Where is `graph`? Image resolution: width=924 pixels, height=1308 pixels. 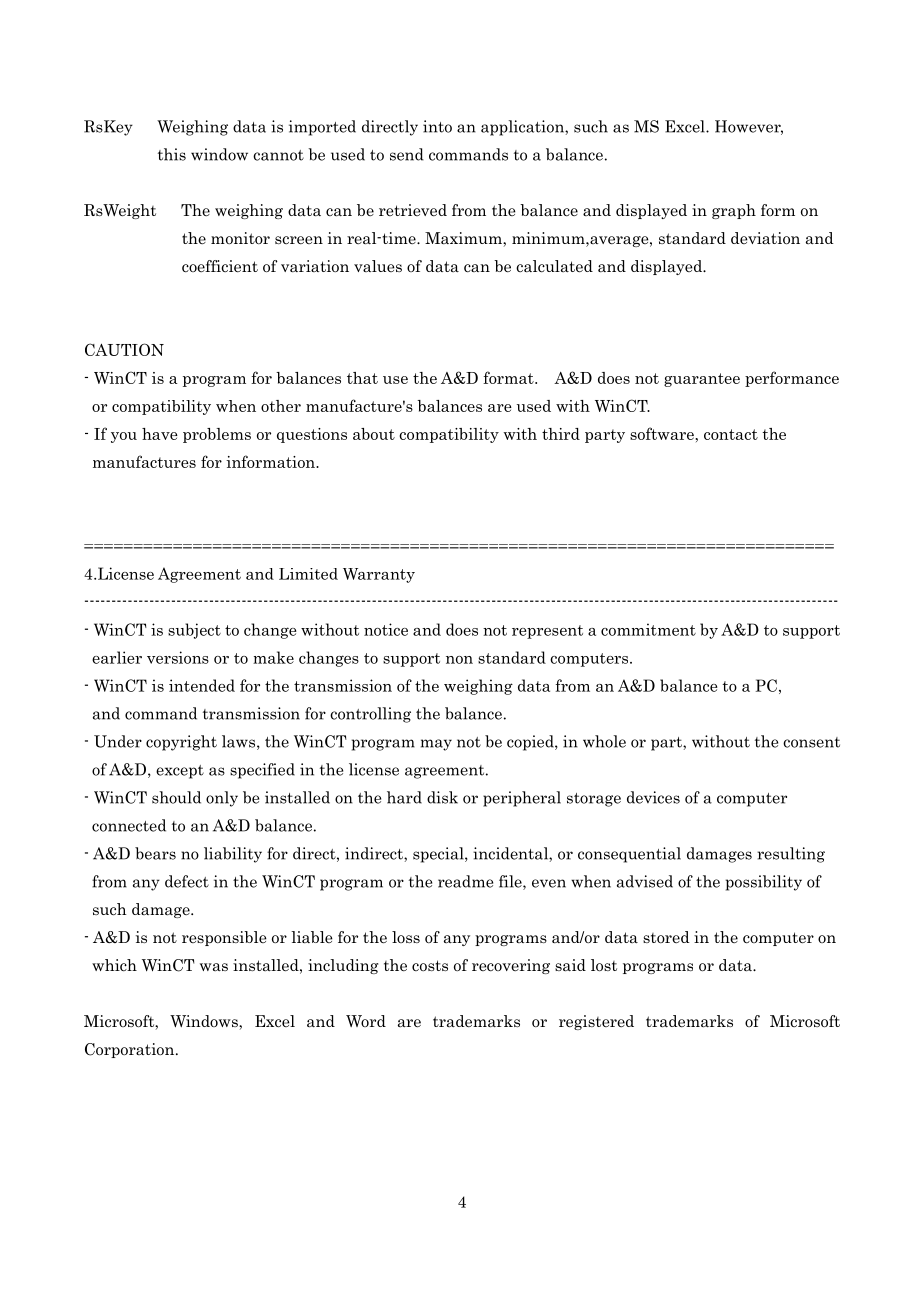 graph is located at coordinates (734, 211).
